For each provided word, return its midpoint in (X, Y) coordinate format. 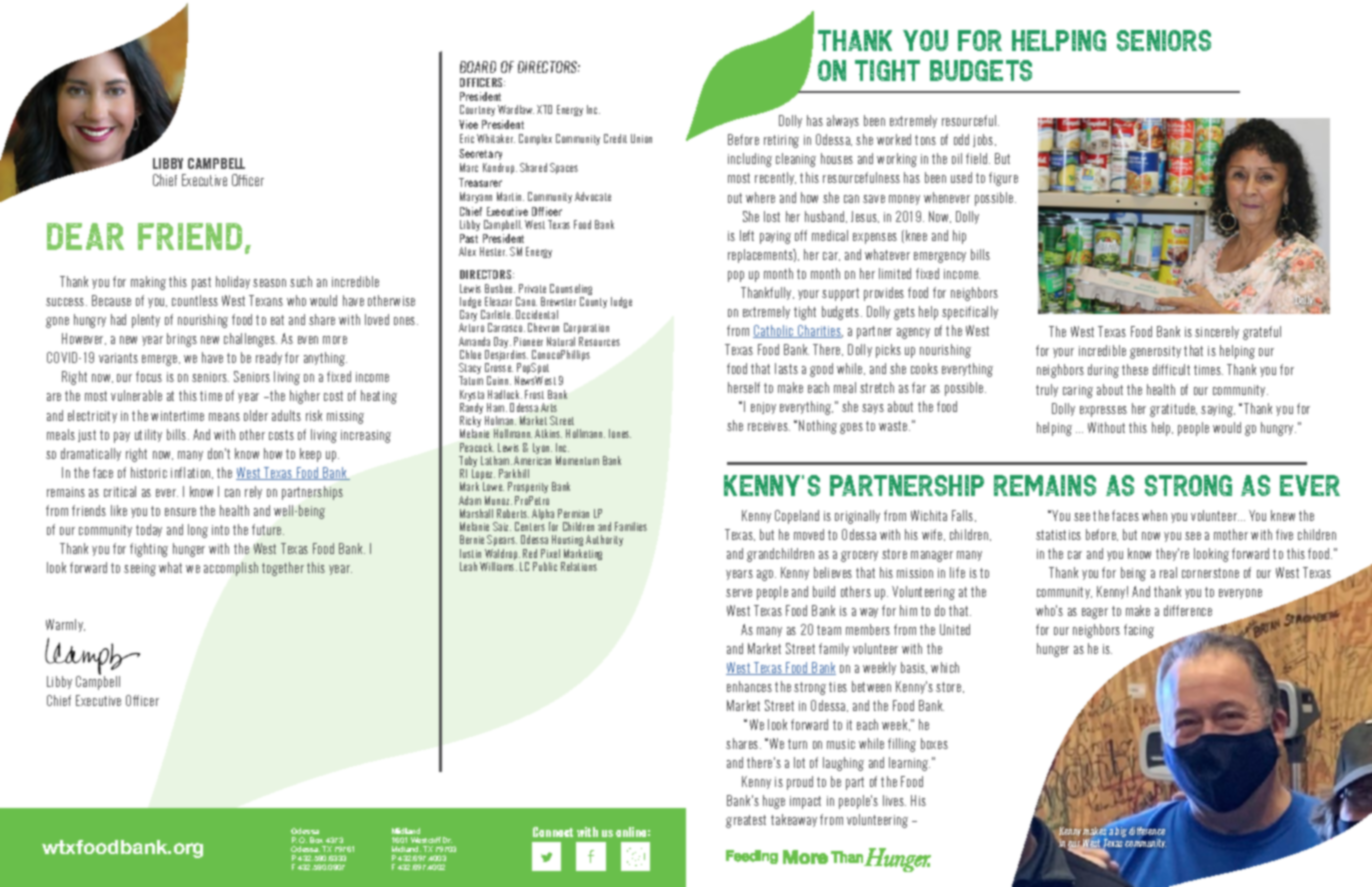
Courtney (477, 110)
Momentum (577, 460)
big (1120, 830)
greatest (746, 821)
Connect (553, 832)
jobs (984, 140)
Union (641, 138)
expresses (1103, 411)
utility (148, 435)
